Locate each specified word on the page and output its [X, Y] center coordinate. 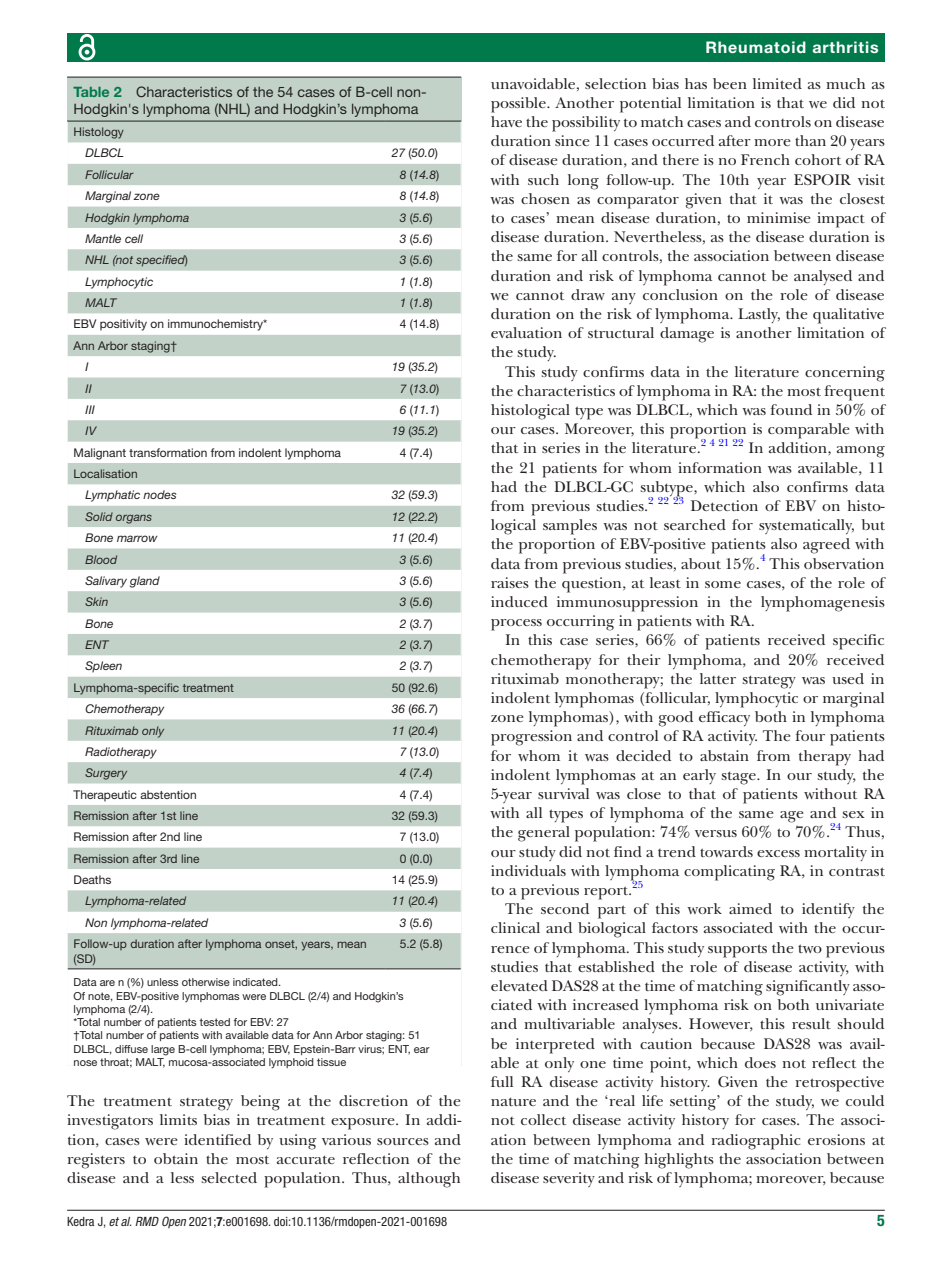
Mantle [103, 238]
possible [519, 105]
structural [621, 332]
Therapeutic [105, 796]
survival [563, 793]
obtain [176, 1158]
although [429, 1180]
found [791, 409]
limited [777, 83]
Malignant [100, 454]
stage [739, 778]
